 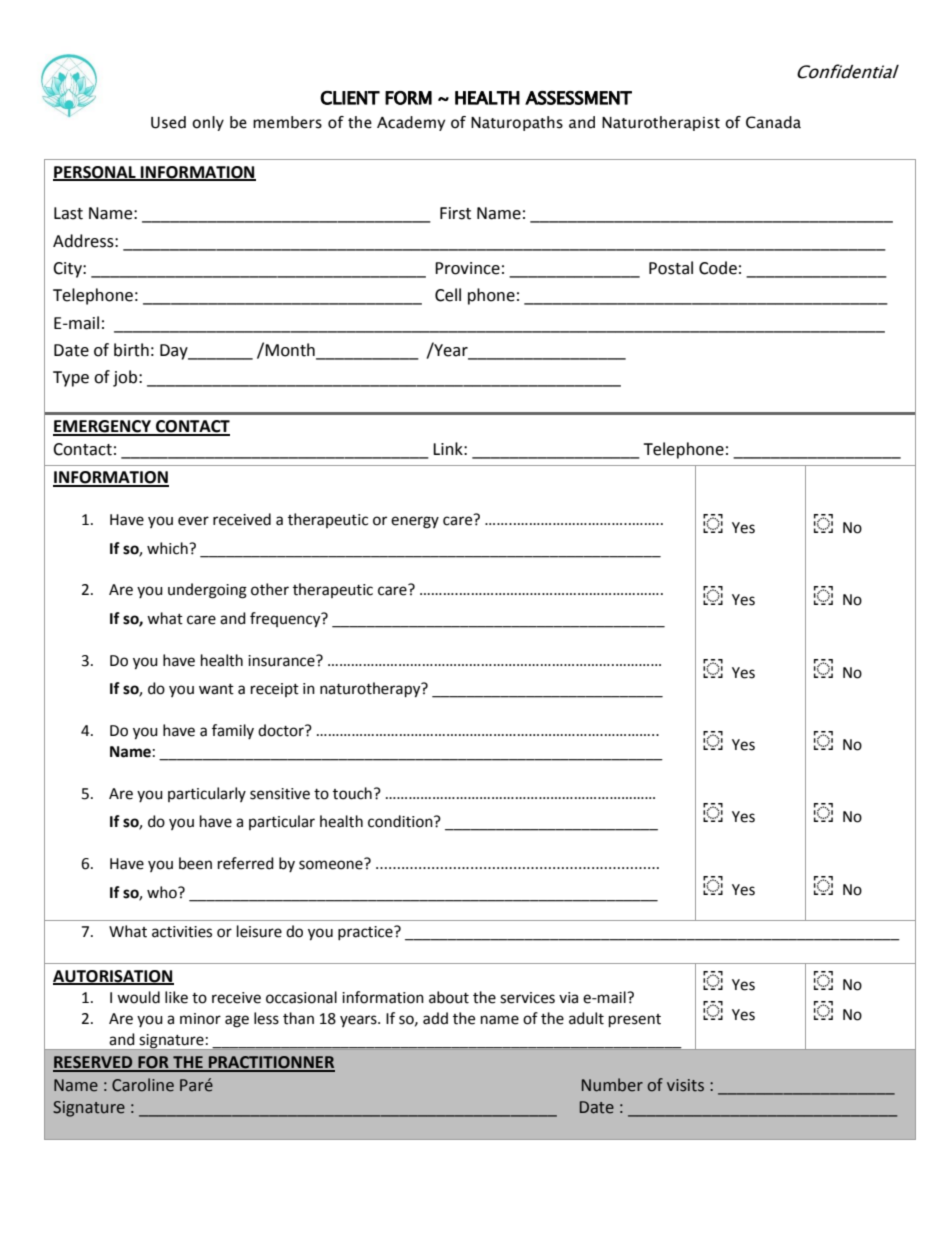 I want to click on about, so click(x=449, y=997).
